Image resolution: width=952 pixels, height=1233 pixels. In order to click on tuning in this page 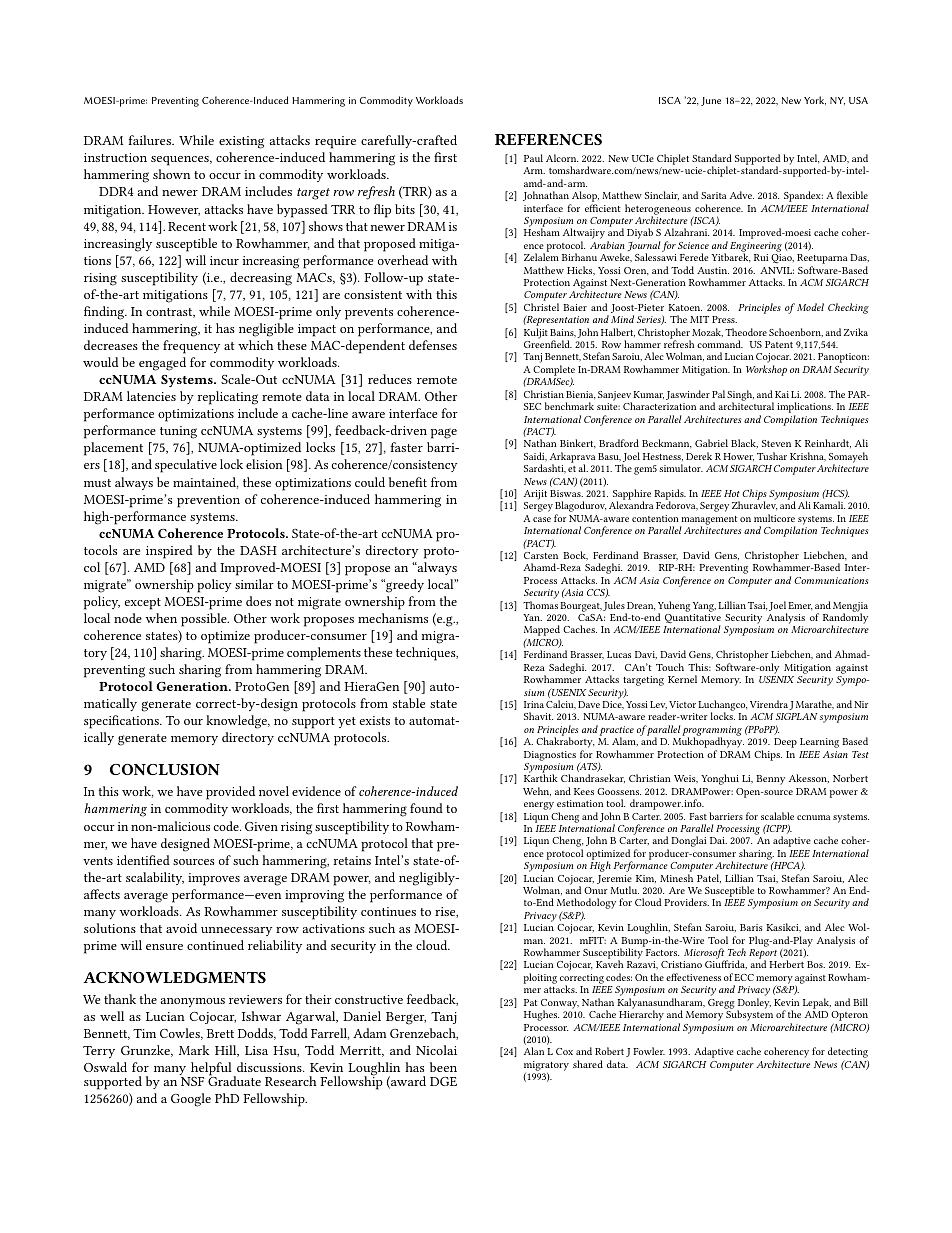, I will do `click(178, 432)`.
